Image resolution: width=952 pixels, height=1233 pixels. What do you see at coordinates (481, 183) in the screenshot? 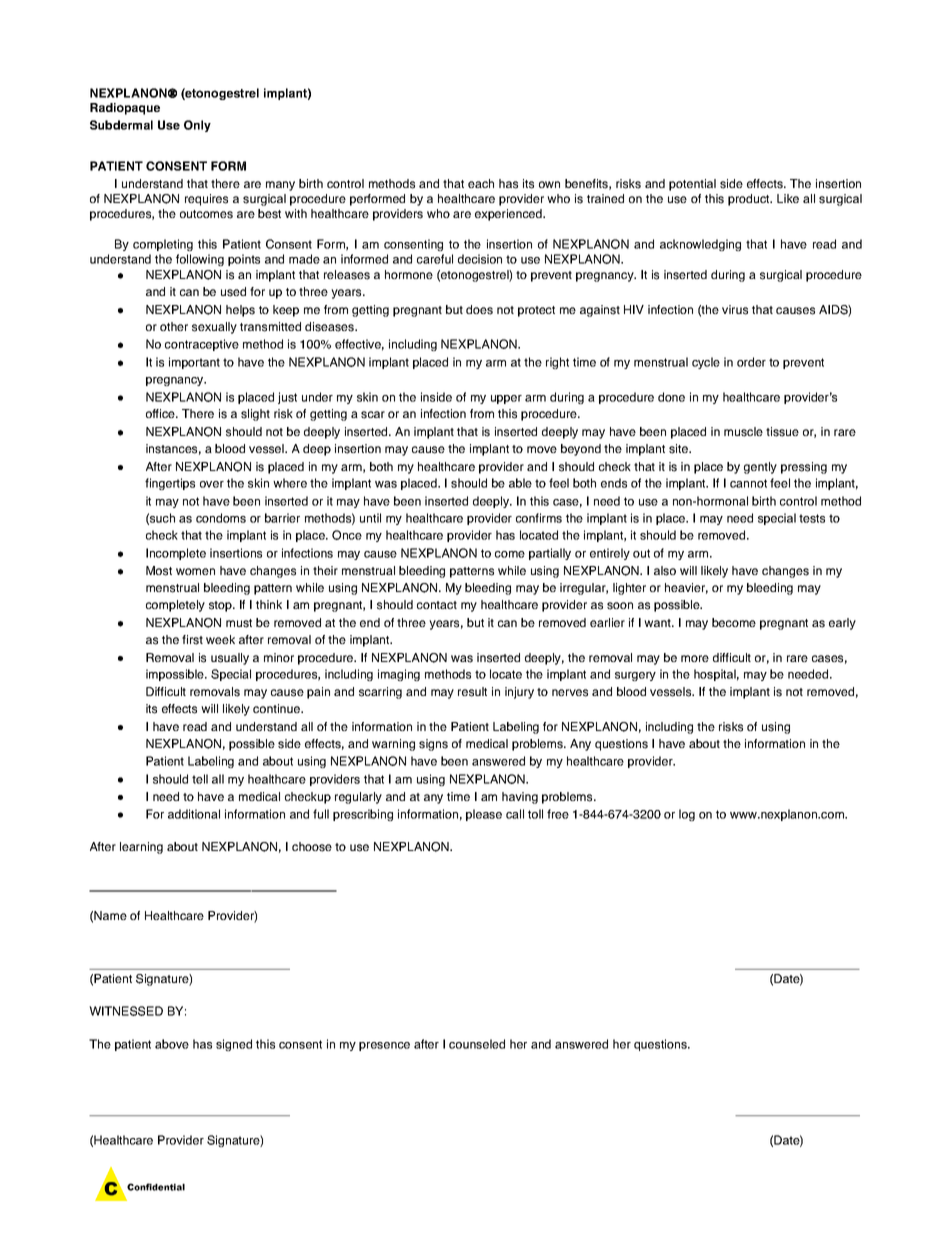
I see `each` at bounding box center [481, 183].
